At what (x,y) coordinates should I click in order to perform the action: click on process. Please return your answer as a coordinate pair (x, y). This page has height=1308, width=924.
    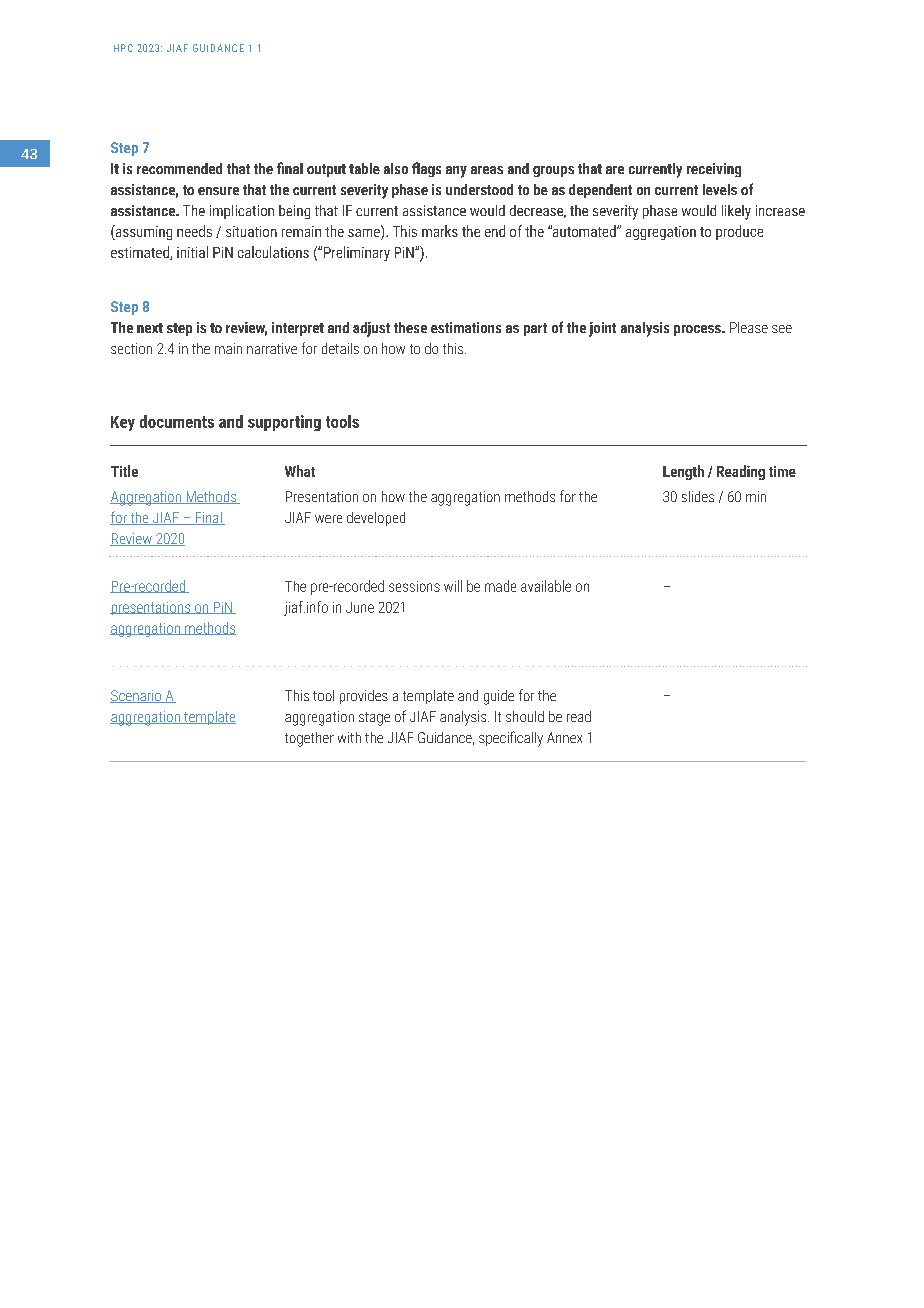
    Looking at the image, I should click on (698, 330).
